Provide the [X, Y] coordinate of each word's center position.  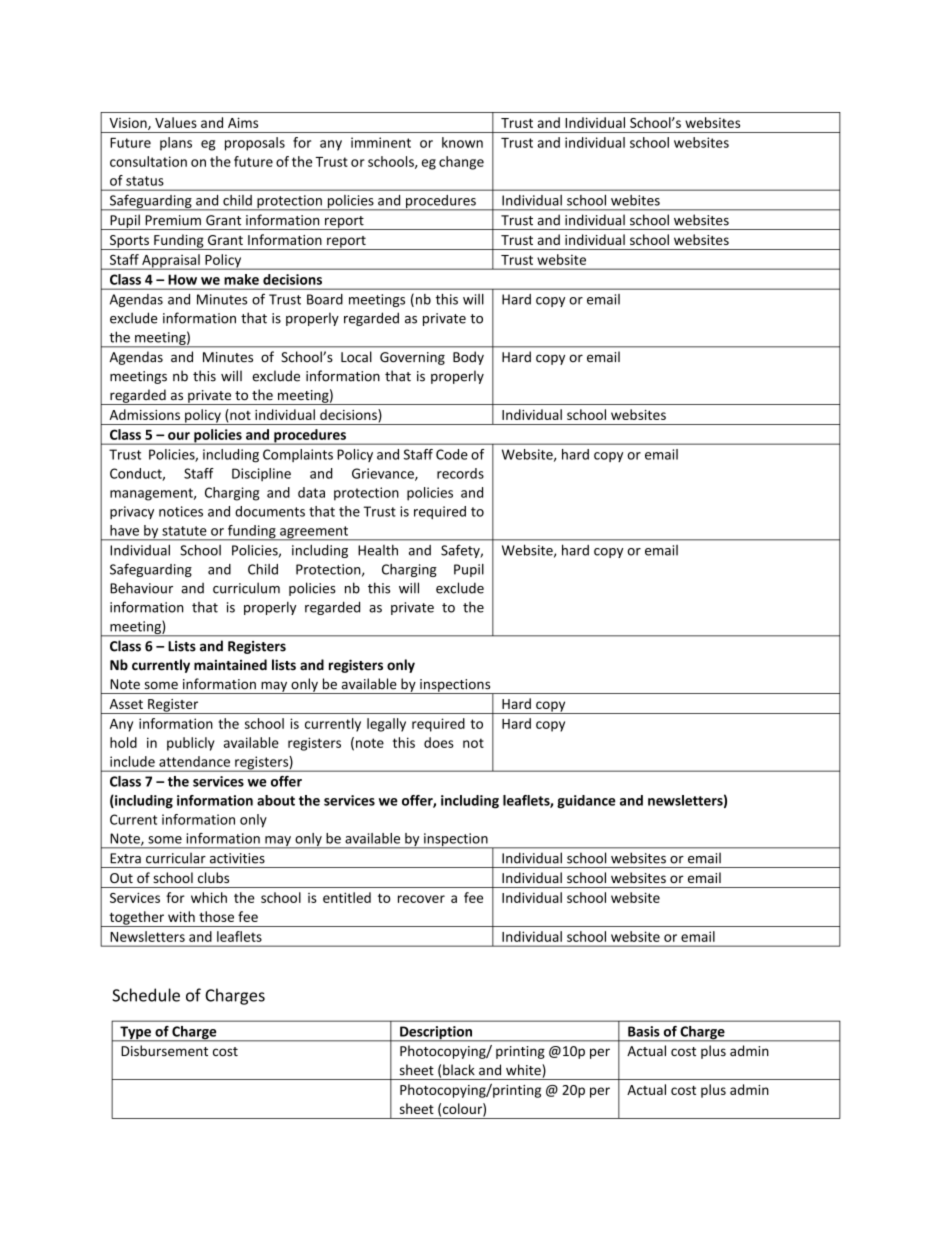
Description [436, 1034]
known [462, 142]
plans [176, 144]
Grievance [384, 474]
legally [386, 725]
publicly [191, 744]
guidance [586, 802]
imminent [381, 142]
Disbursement [164, 1050]
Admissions [144, 414]
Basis [644, 1031]
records [460, 473]
